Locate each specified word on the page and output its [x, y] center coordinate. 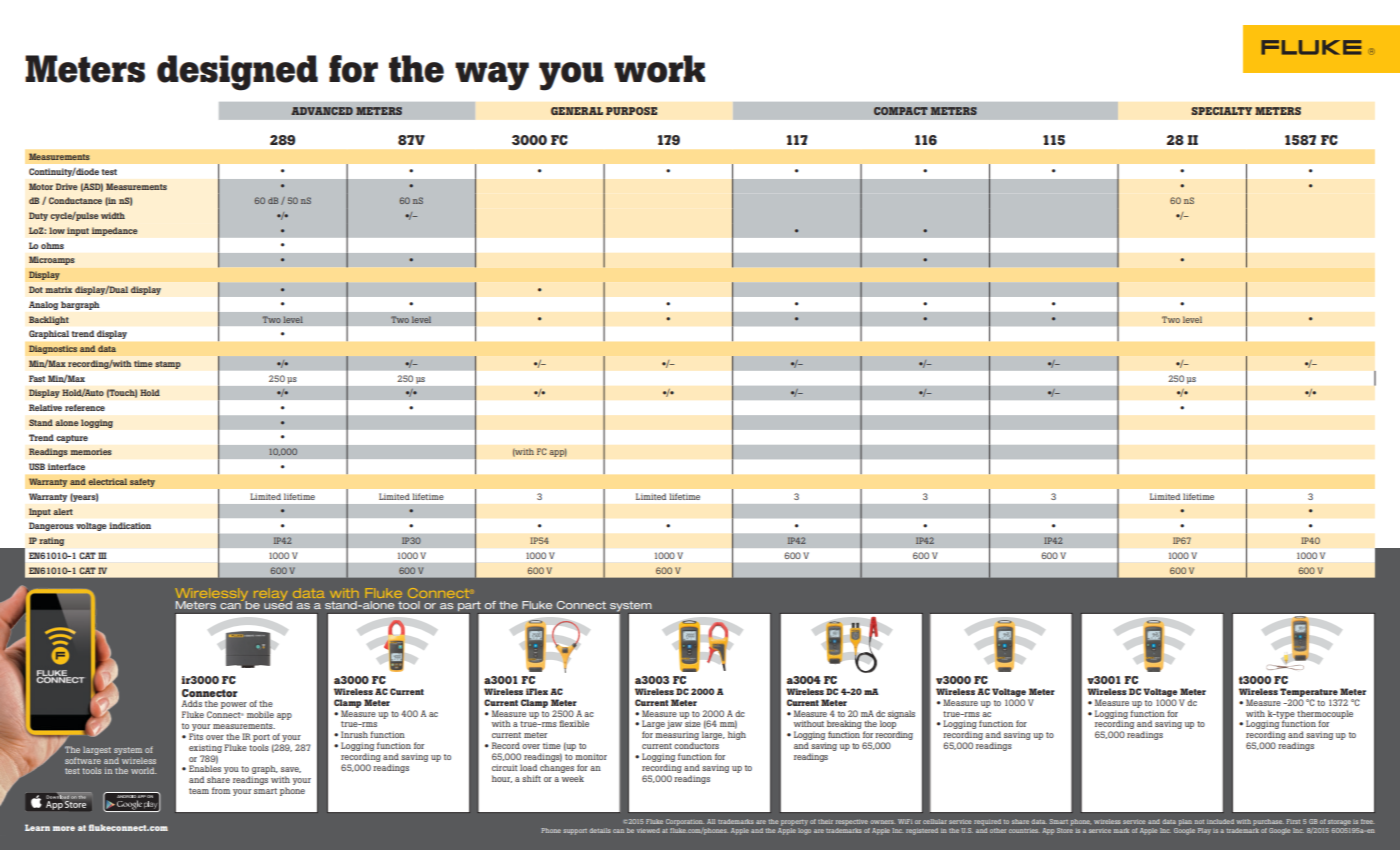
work [659, 69]
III [102, 555]
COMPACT [901, 111]
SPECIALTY [1221, 111]
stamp [168, 365]
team [199, 791]
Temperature [1309, 692]
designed [237, 73]
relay [271, 594]
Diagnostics [53, 349]
